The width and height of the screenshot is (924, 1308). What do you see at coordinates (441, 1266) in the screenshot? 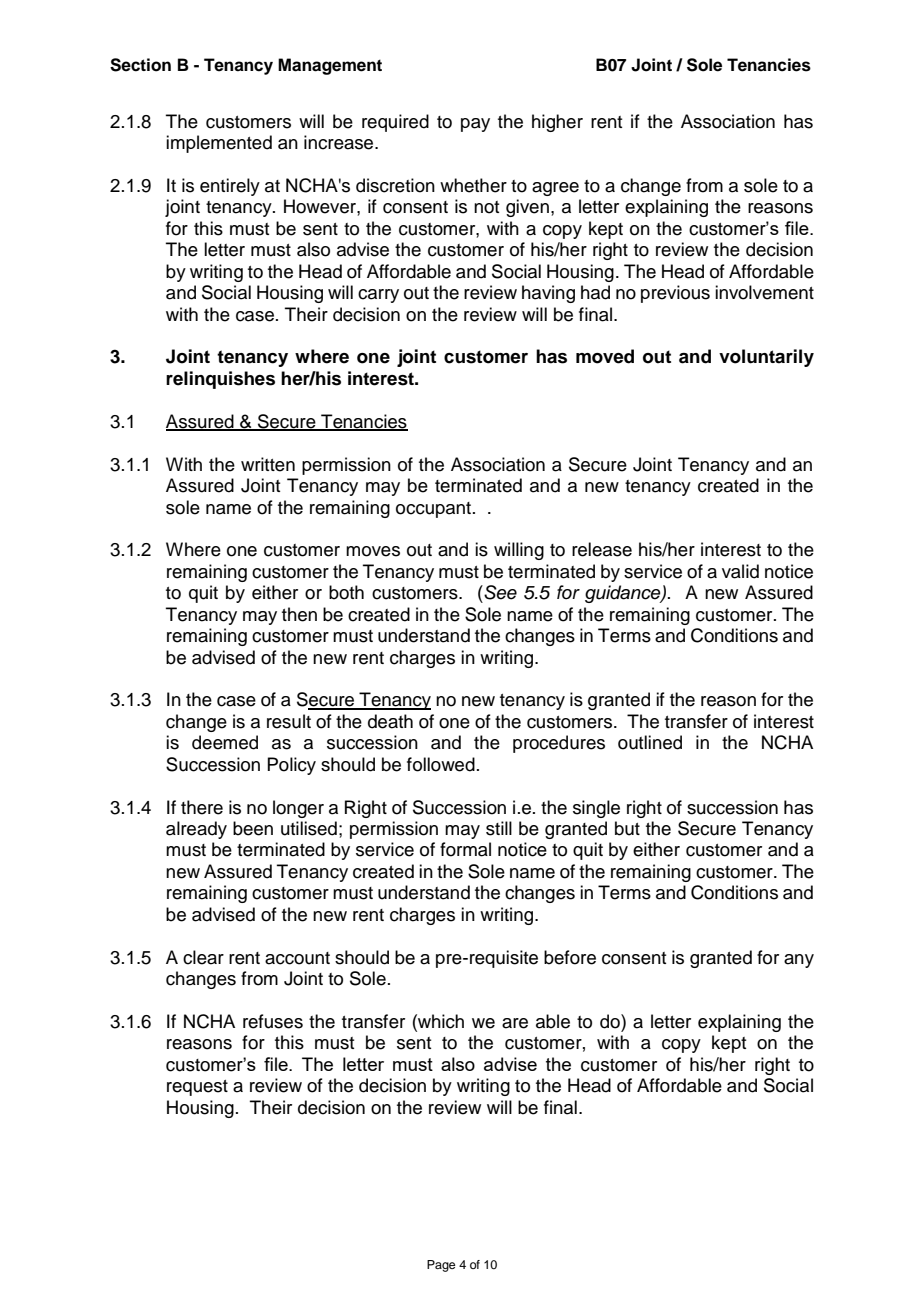
I see `Page` at bounding box center [441, 1266].
